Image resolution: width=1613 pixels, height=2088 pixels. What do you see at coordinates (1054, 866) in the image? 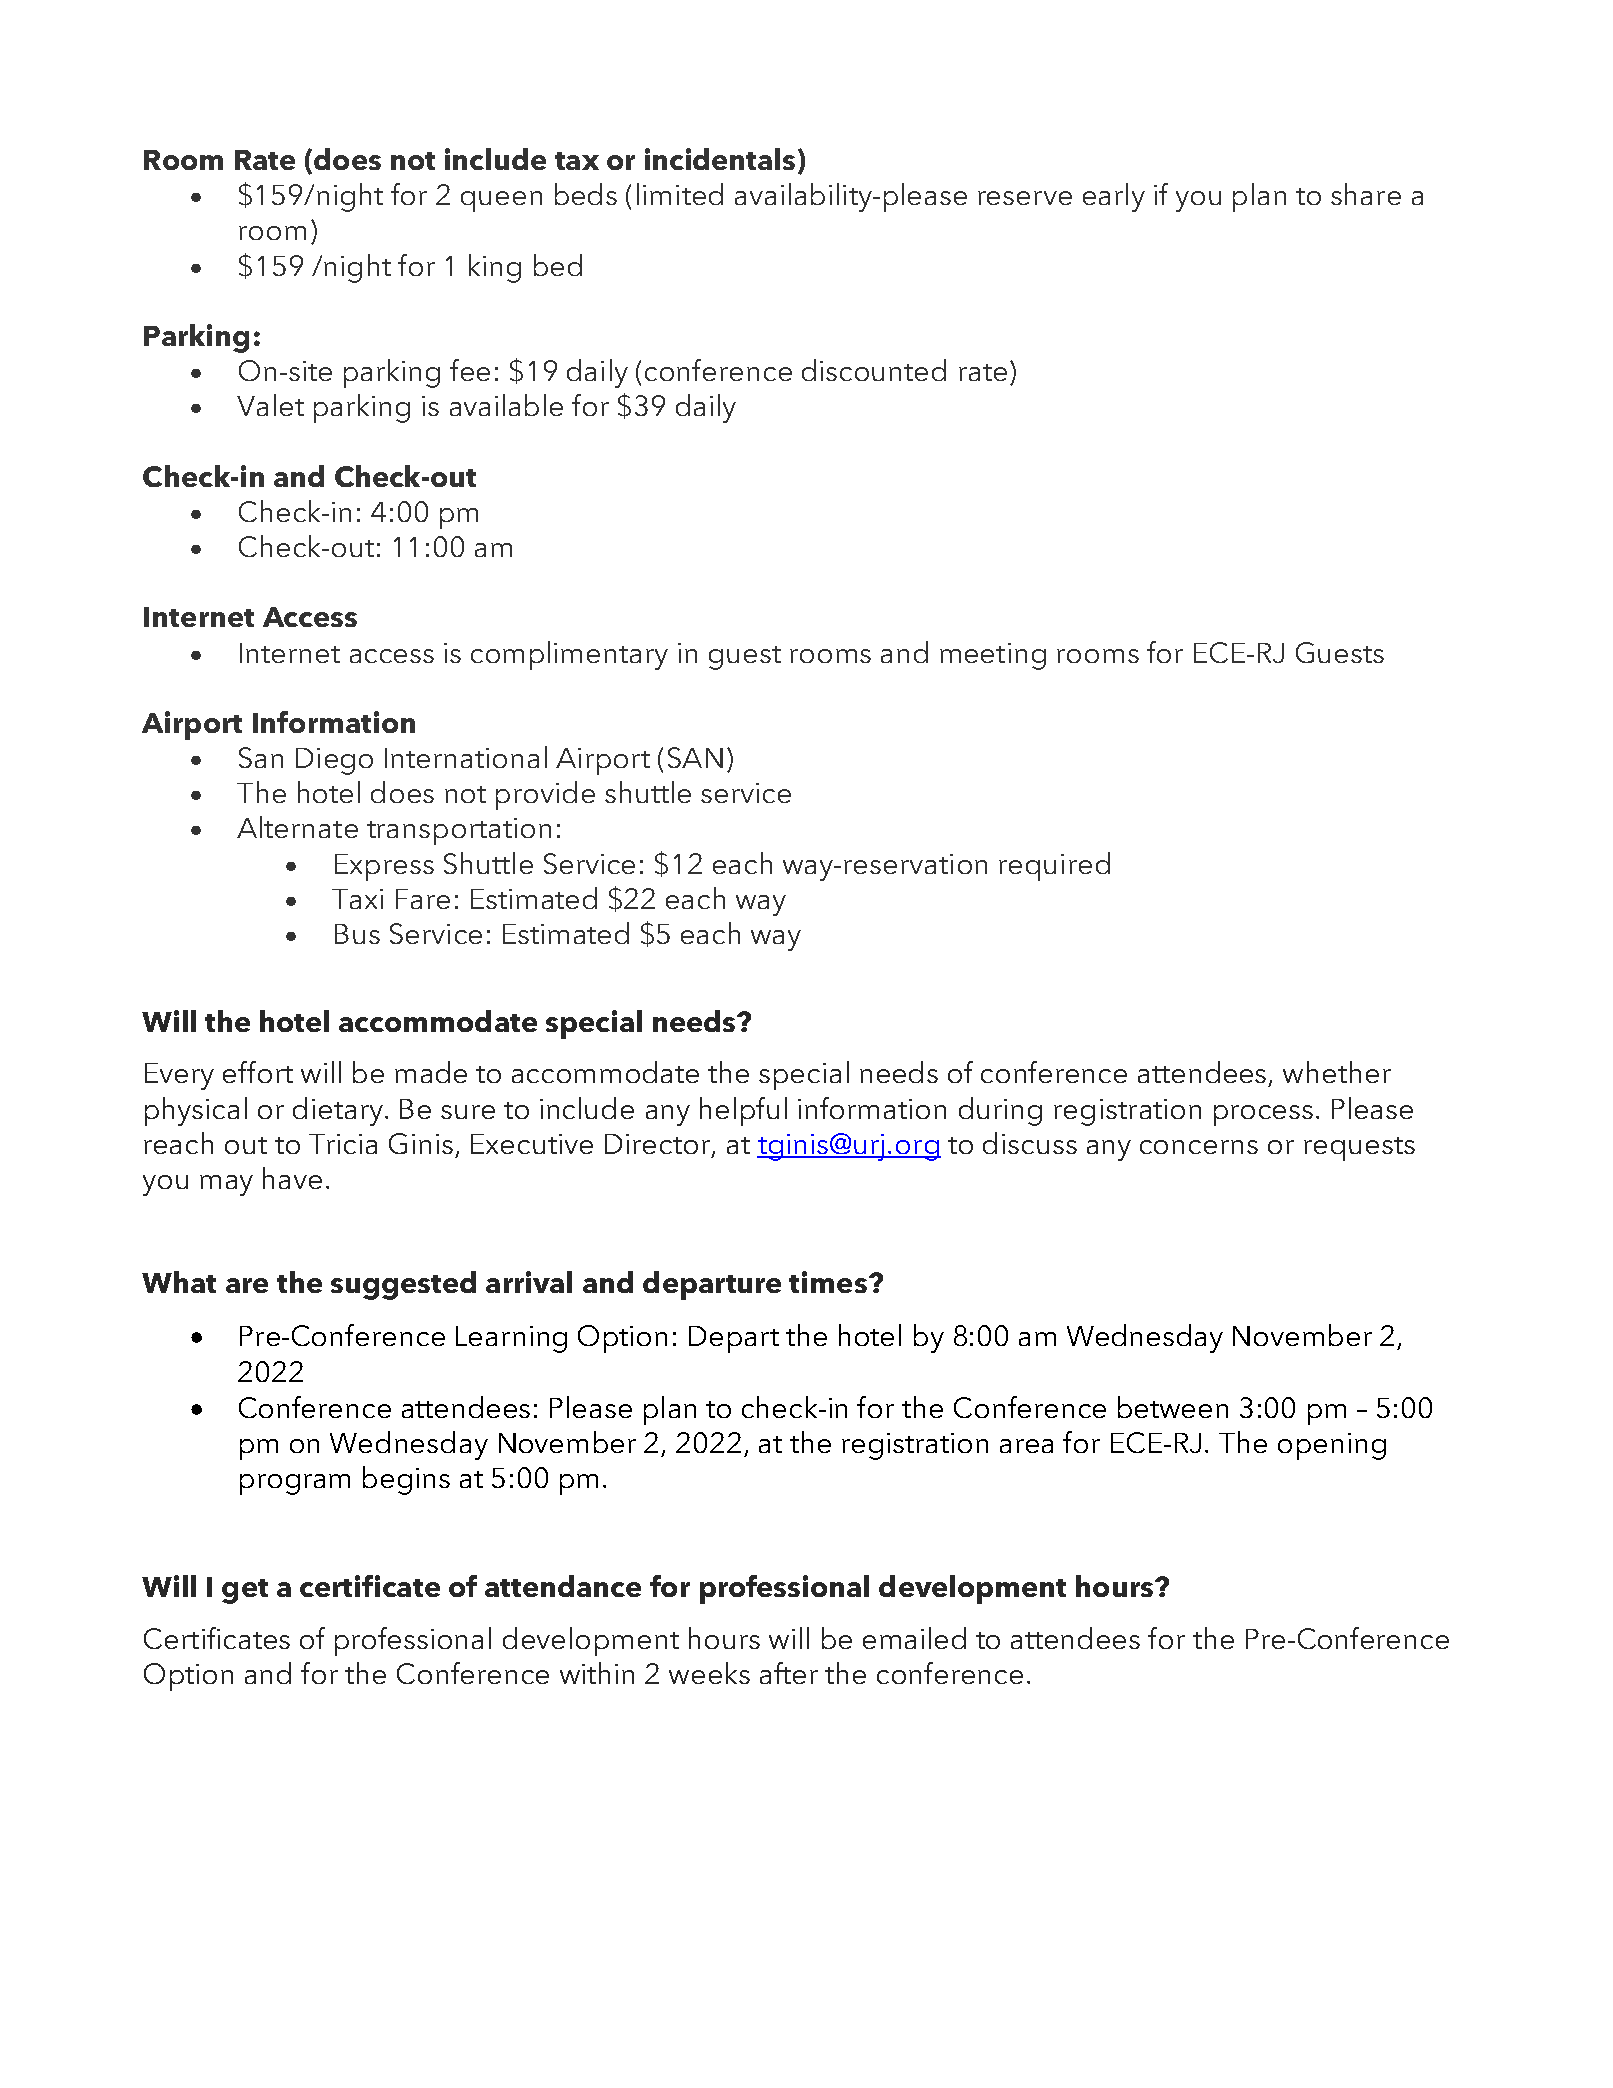
I see `required` at bounding box center [1054, 866].
